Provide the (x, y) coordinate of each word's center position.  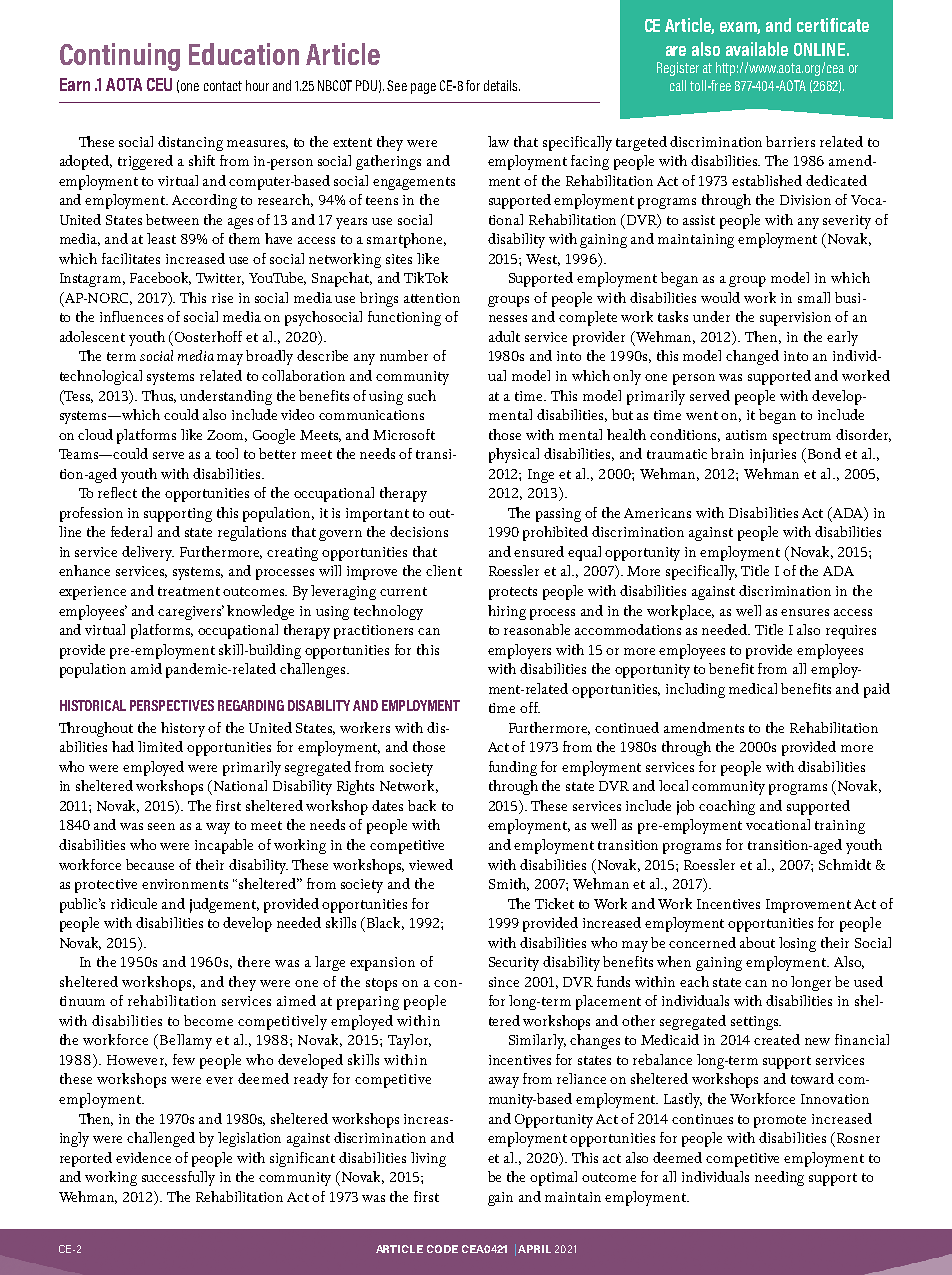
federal (131, 531)
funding (513, 768)
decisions (419, 531)
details (502, 85)
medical (753, 688)
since (504, 982)
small (814, 297)
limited (160, 746)
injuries (773, 456)
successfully (178, 1178)
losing (797, 944)
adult (504, 336)
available (757, 49)
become (208, 1020)
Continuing (120, 57)
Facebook (160, 278)
